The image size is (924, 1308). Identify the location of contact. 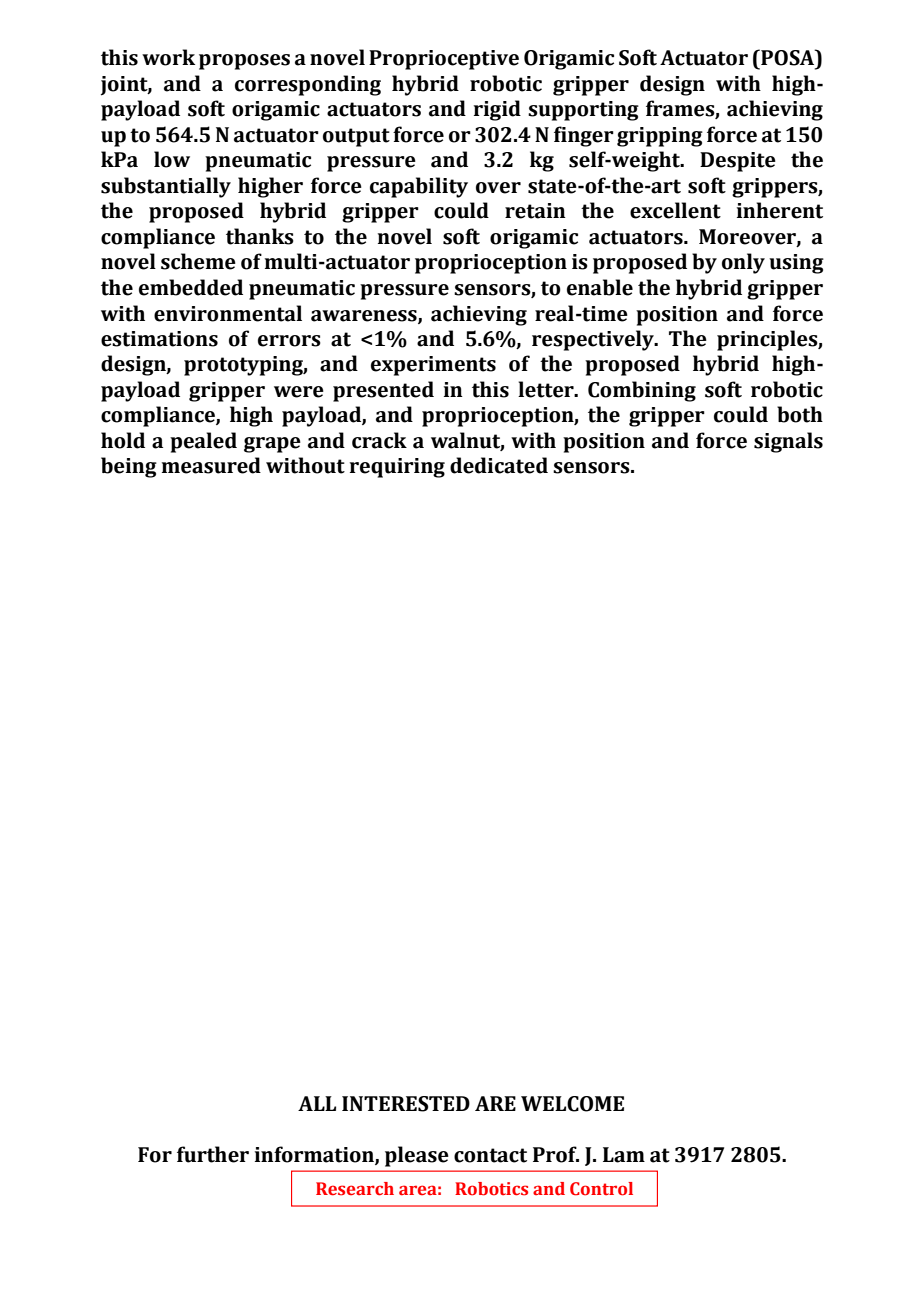
(490, 1155).
